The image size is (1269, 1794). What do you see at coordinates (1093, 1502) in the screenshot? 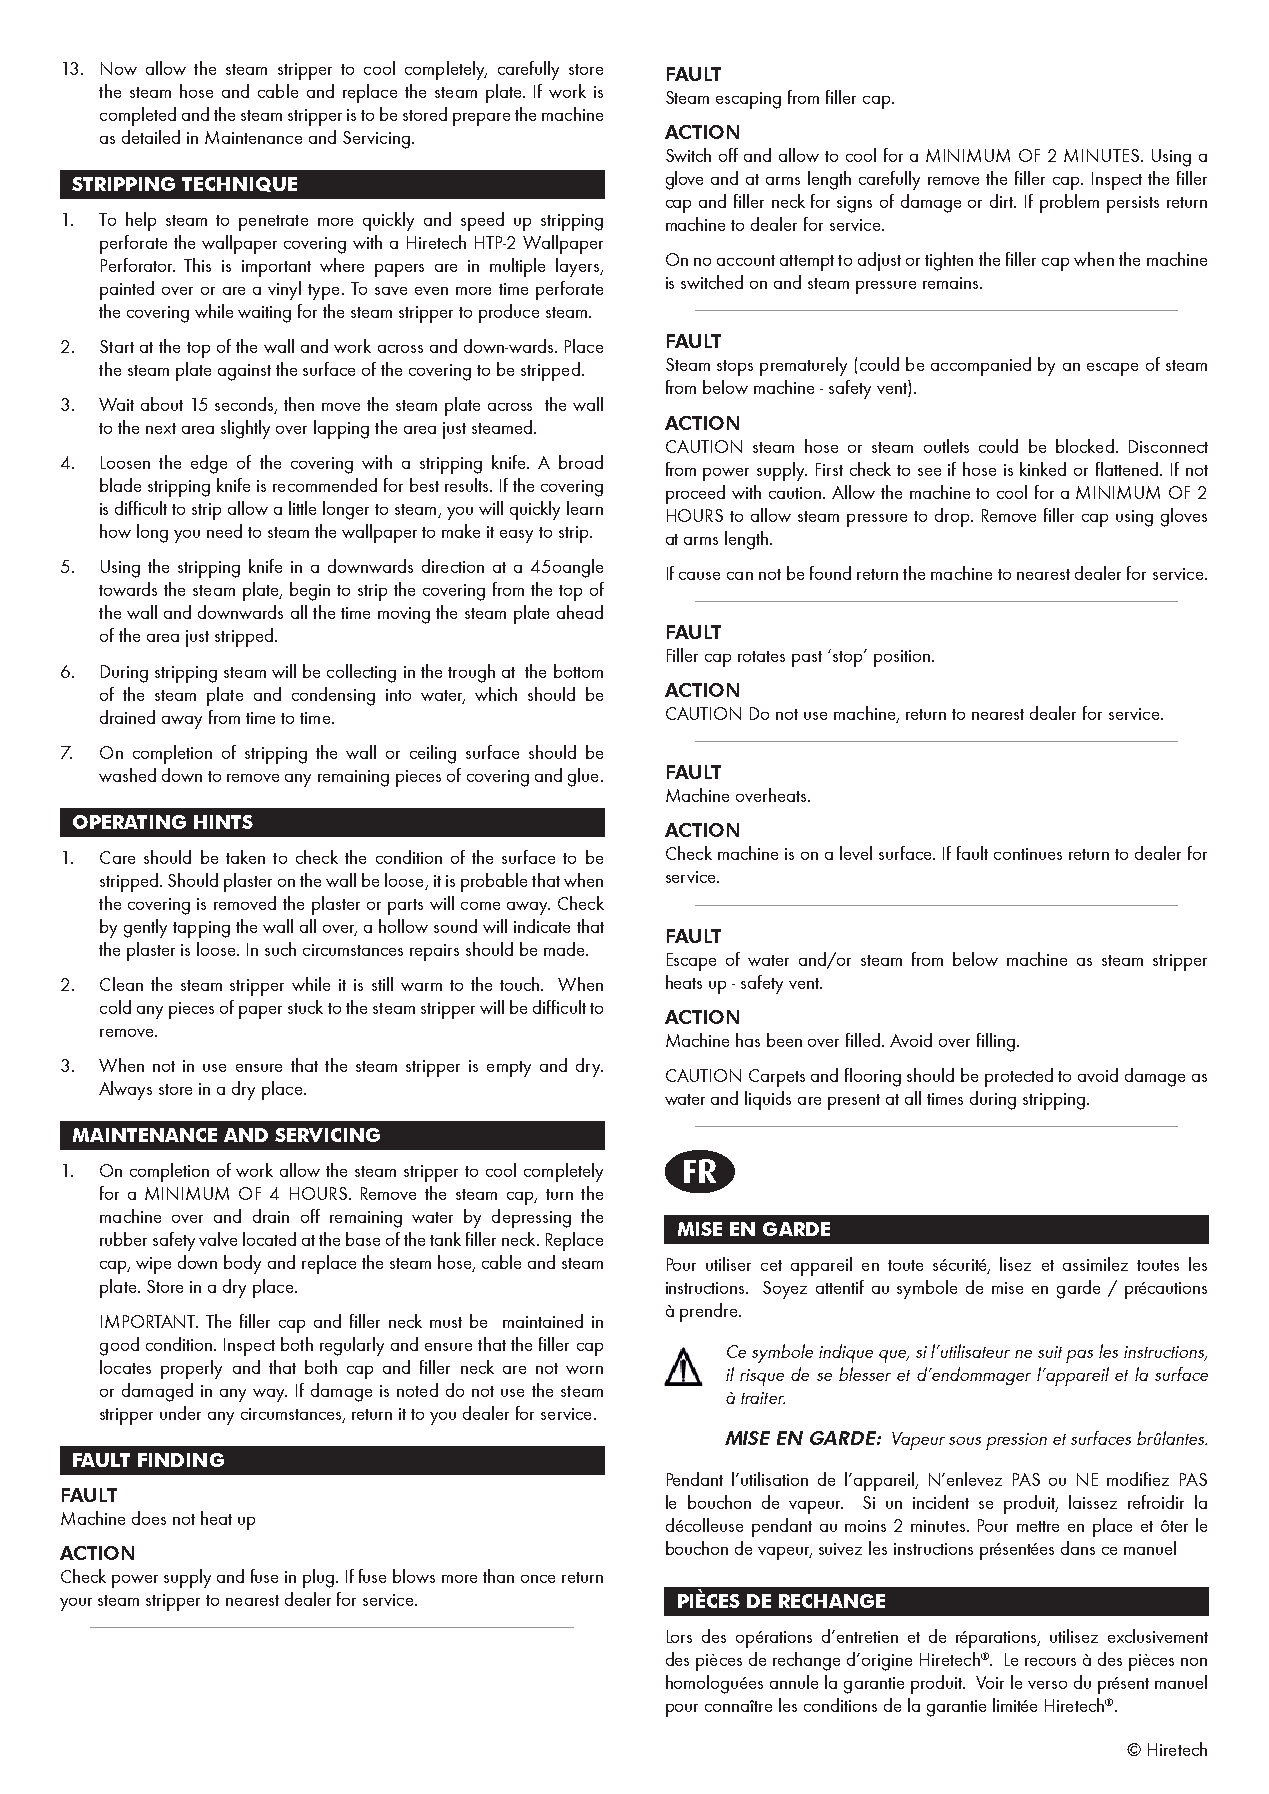
I see `laissez` at bounding box center [1093, 1502].
